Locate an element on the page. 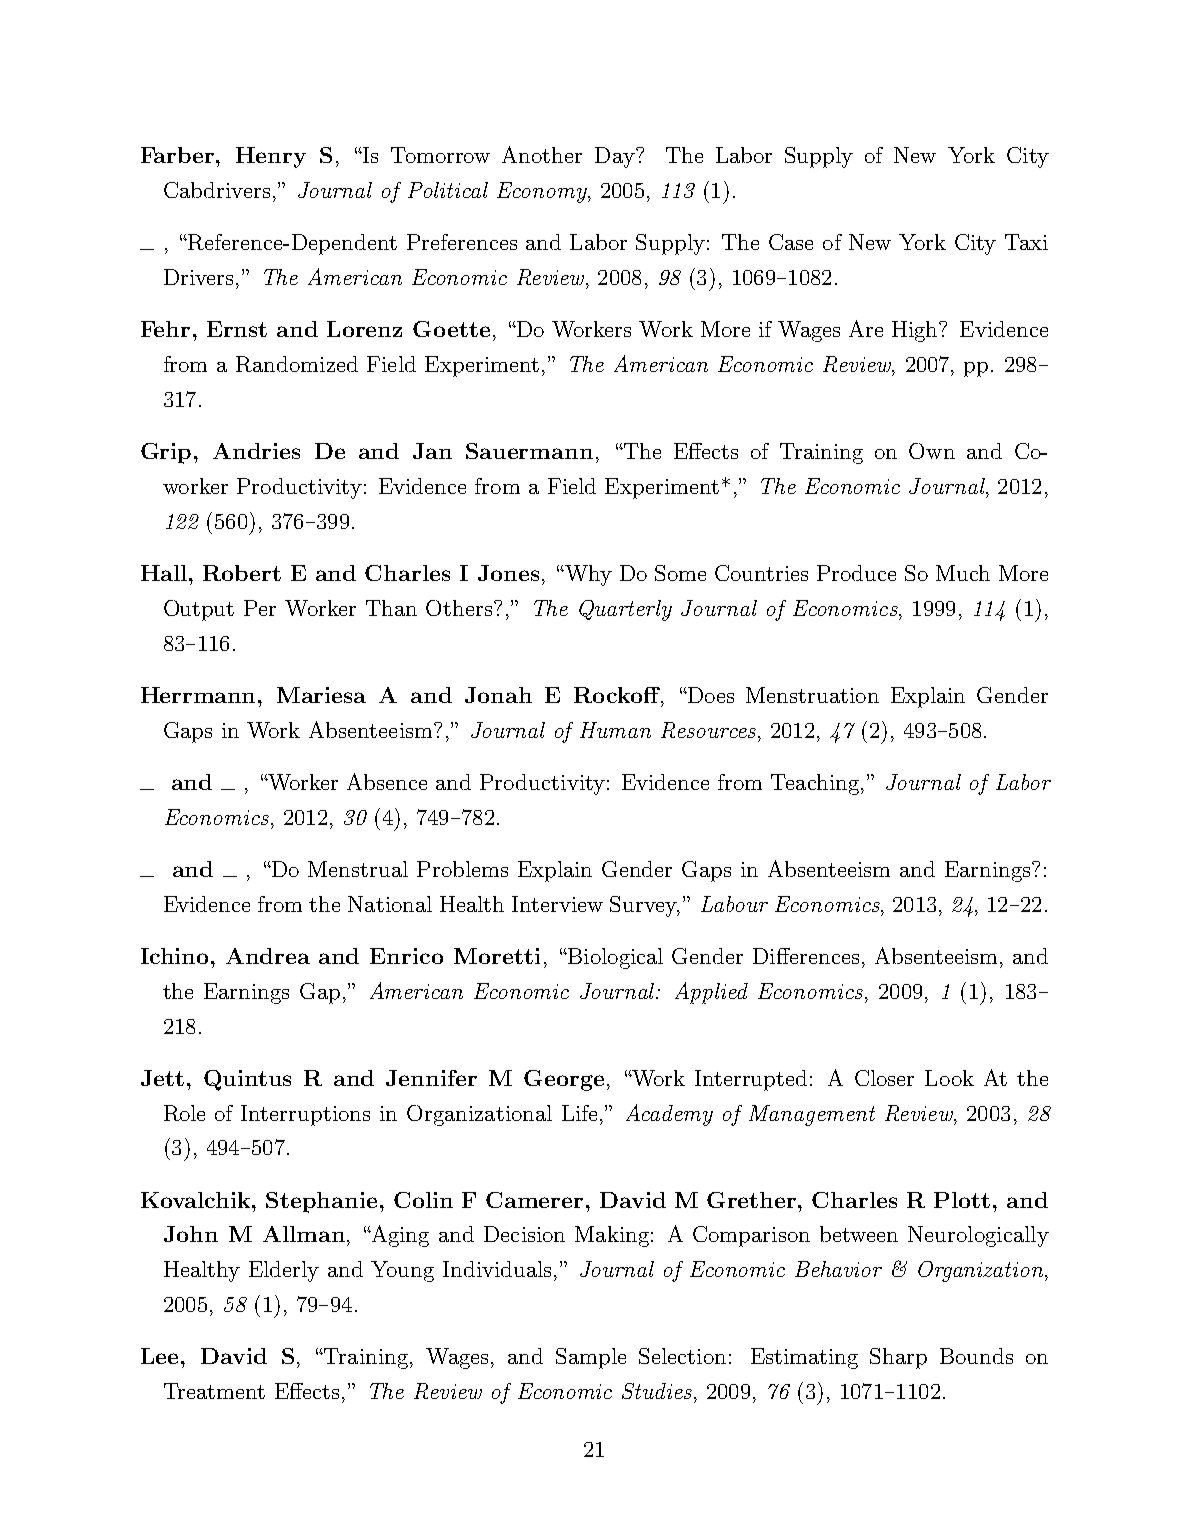 The image size is (1189, 1539). Grip is located at coordinates (166, 453).
